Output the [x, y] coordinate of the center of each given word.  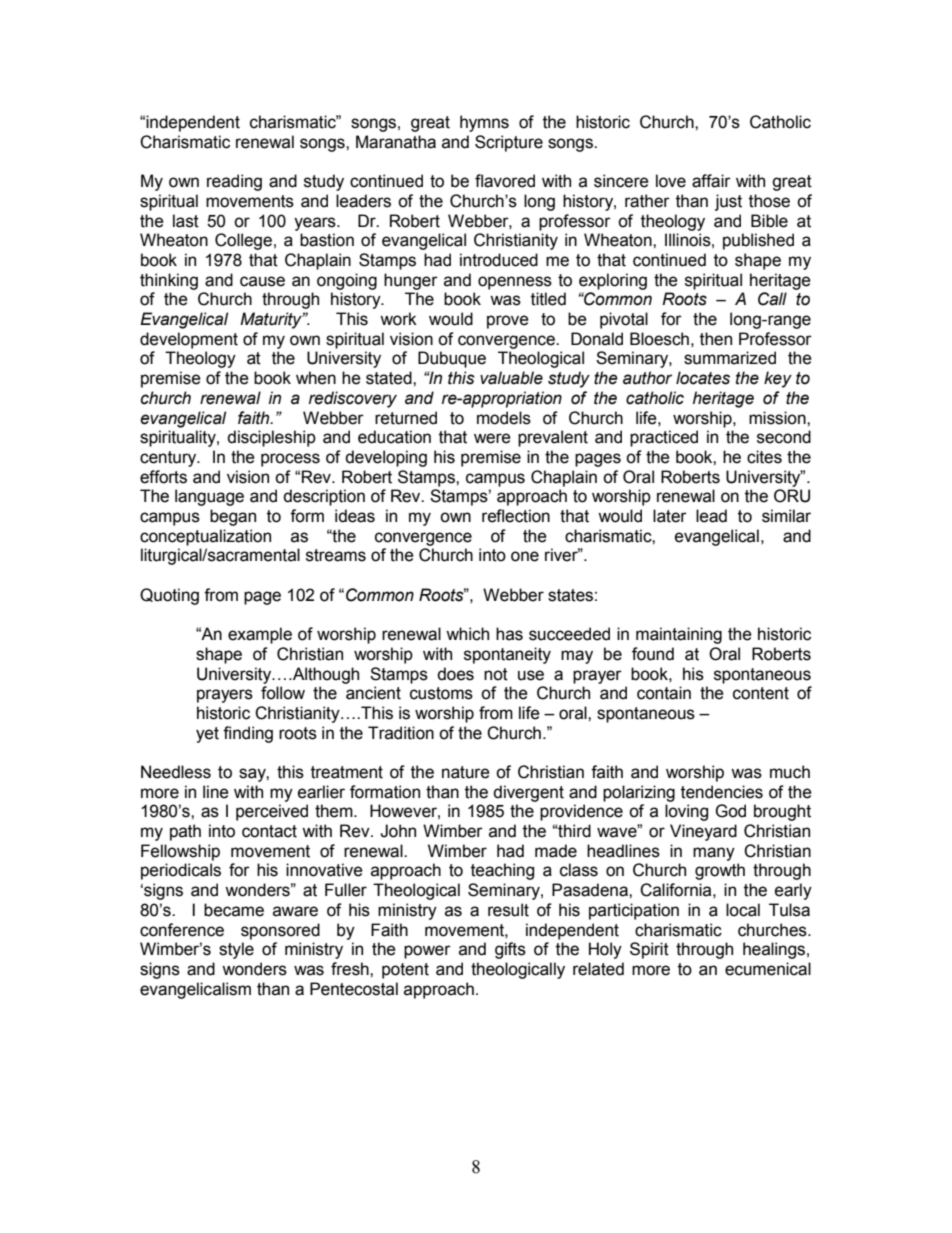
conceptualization [205, 537]
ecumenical [768, 969]
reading [234, 182]
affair [711, 181]
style [236, 950]
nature [466, 772]
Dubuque [452, 359]
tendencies [722, 792]
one [525, 556]
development [189, 340]
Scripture [509, 143]
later [670, 516]
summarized [730, 358]
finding [248, 734]
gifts [510, 950]
